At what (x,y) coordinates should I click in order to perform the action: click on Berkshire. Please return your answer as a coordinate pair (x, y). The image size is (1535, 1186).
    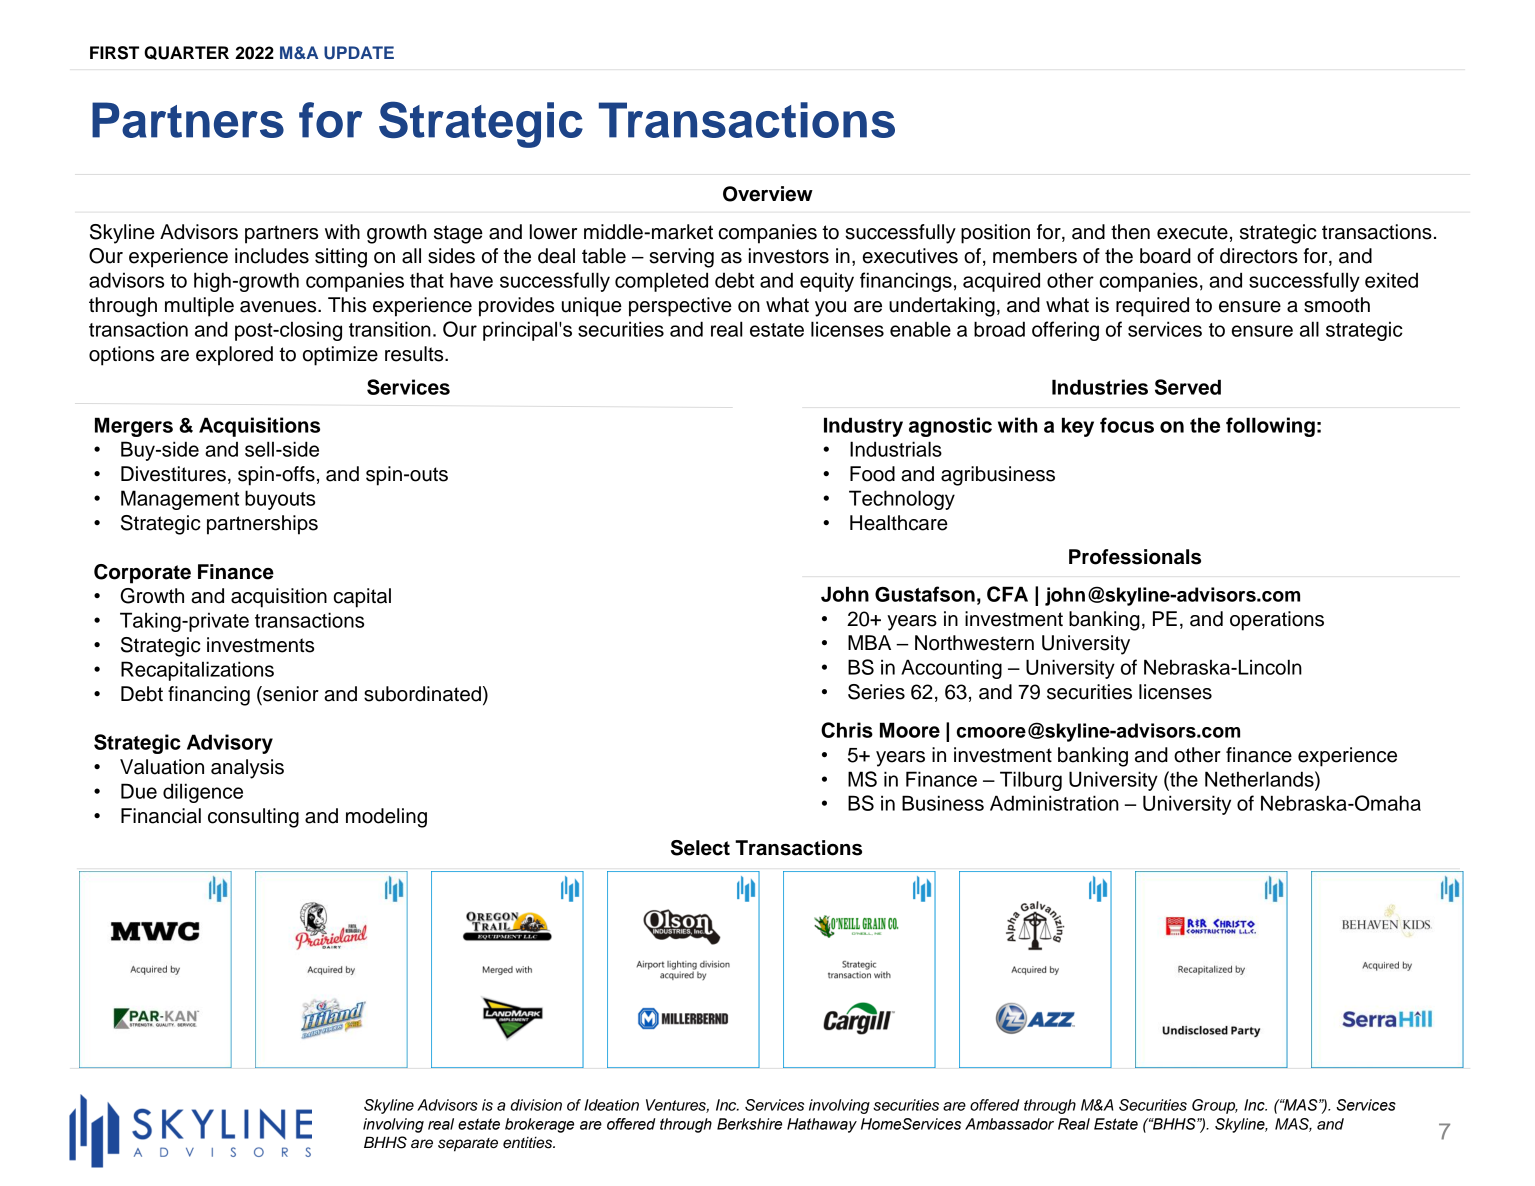
    Looking at the image, I should click on (749, 1124).
